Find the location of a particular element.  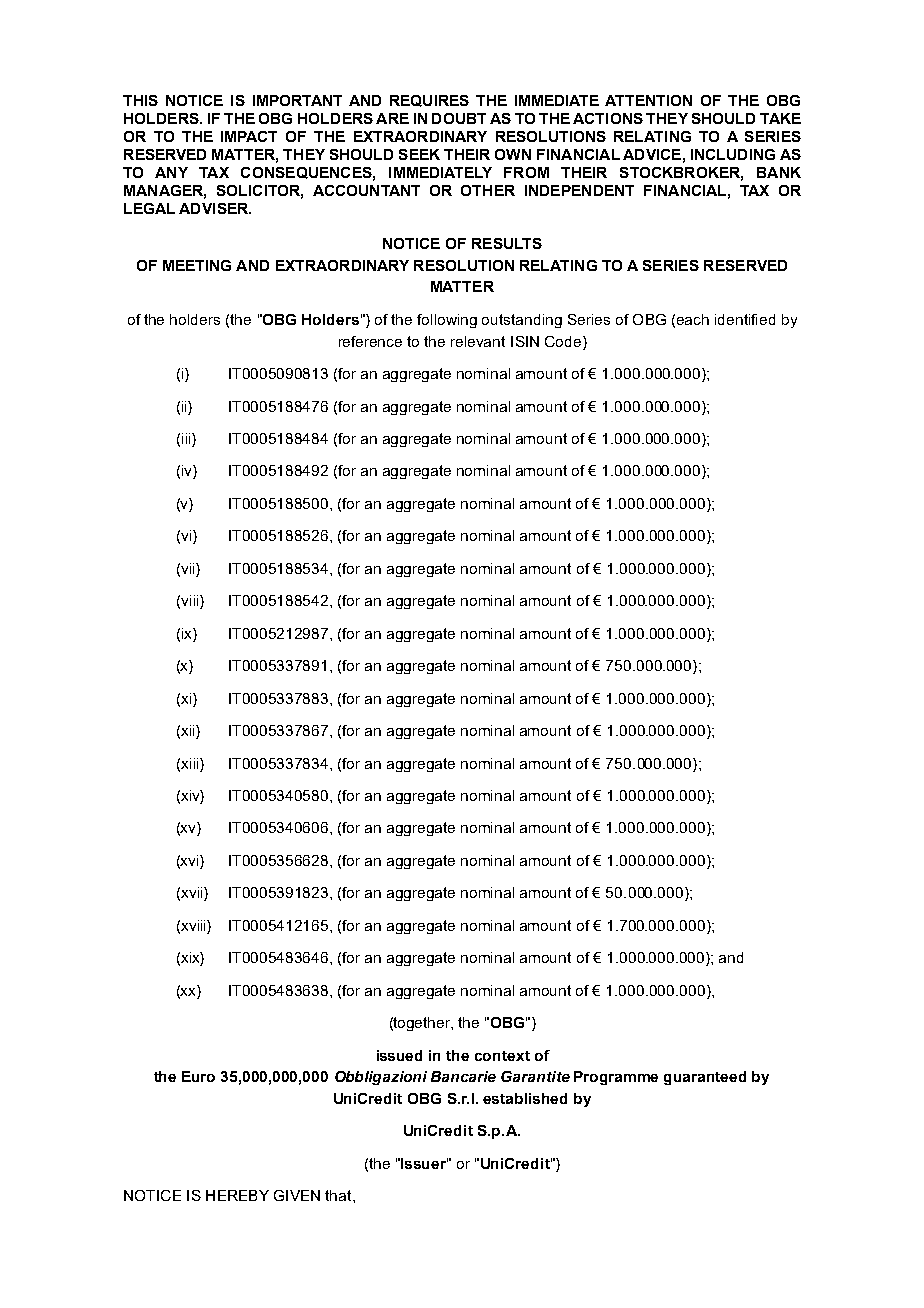

DOUBT is located at coordinates (459, 118).
